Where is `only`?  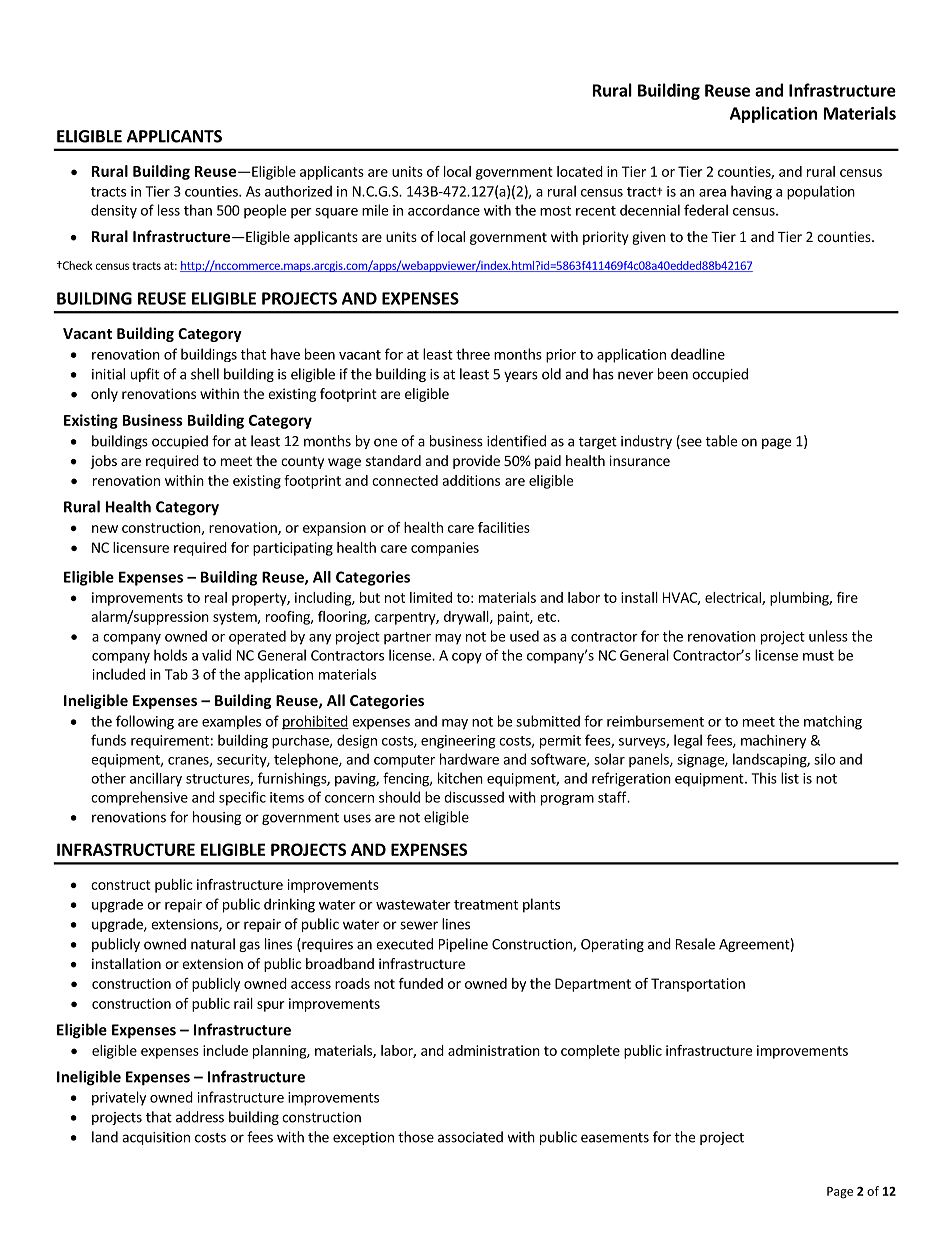 only is located at coordinates (104, 395).
